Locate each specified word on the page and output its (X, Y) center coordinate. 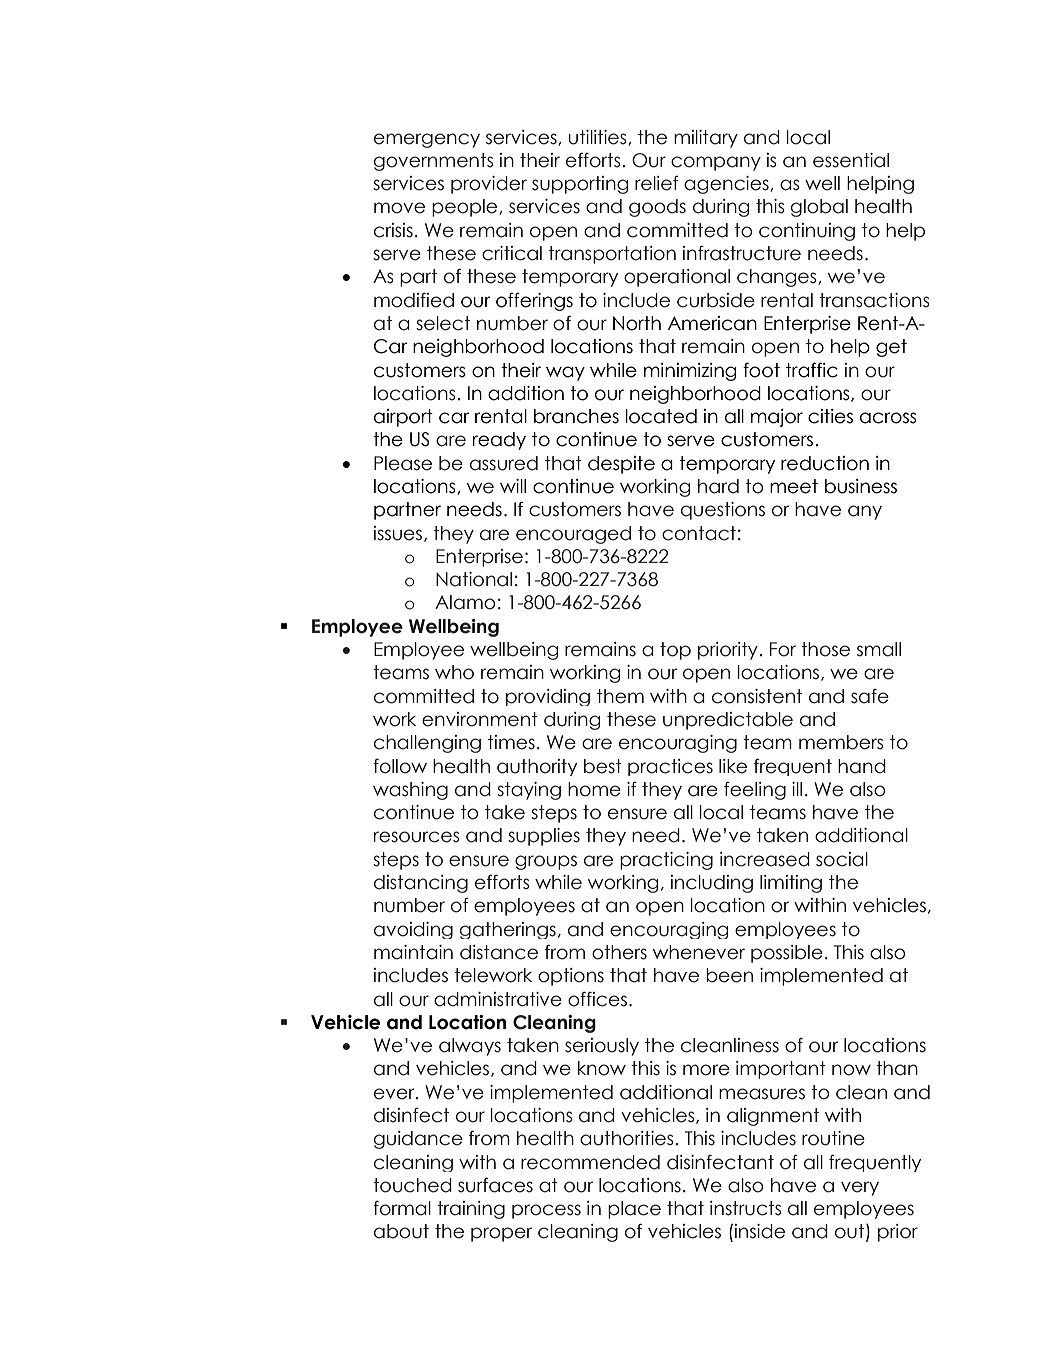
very (860, 1188)
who (454, 672)
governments (434, 162)
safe (870, 696)
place (634, 1210)
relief (657, 183)
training (471, 1210)
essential (851, 160)
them (620, 696)
